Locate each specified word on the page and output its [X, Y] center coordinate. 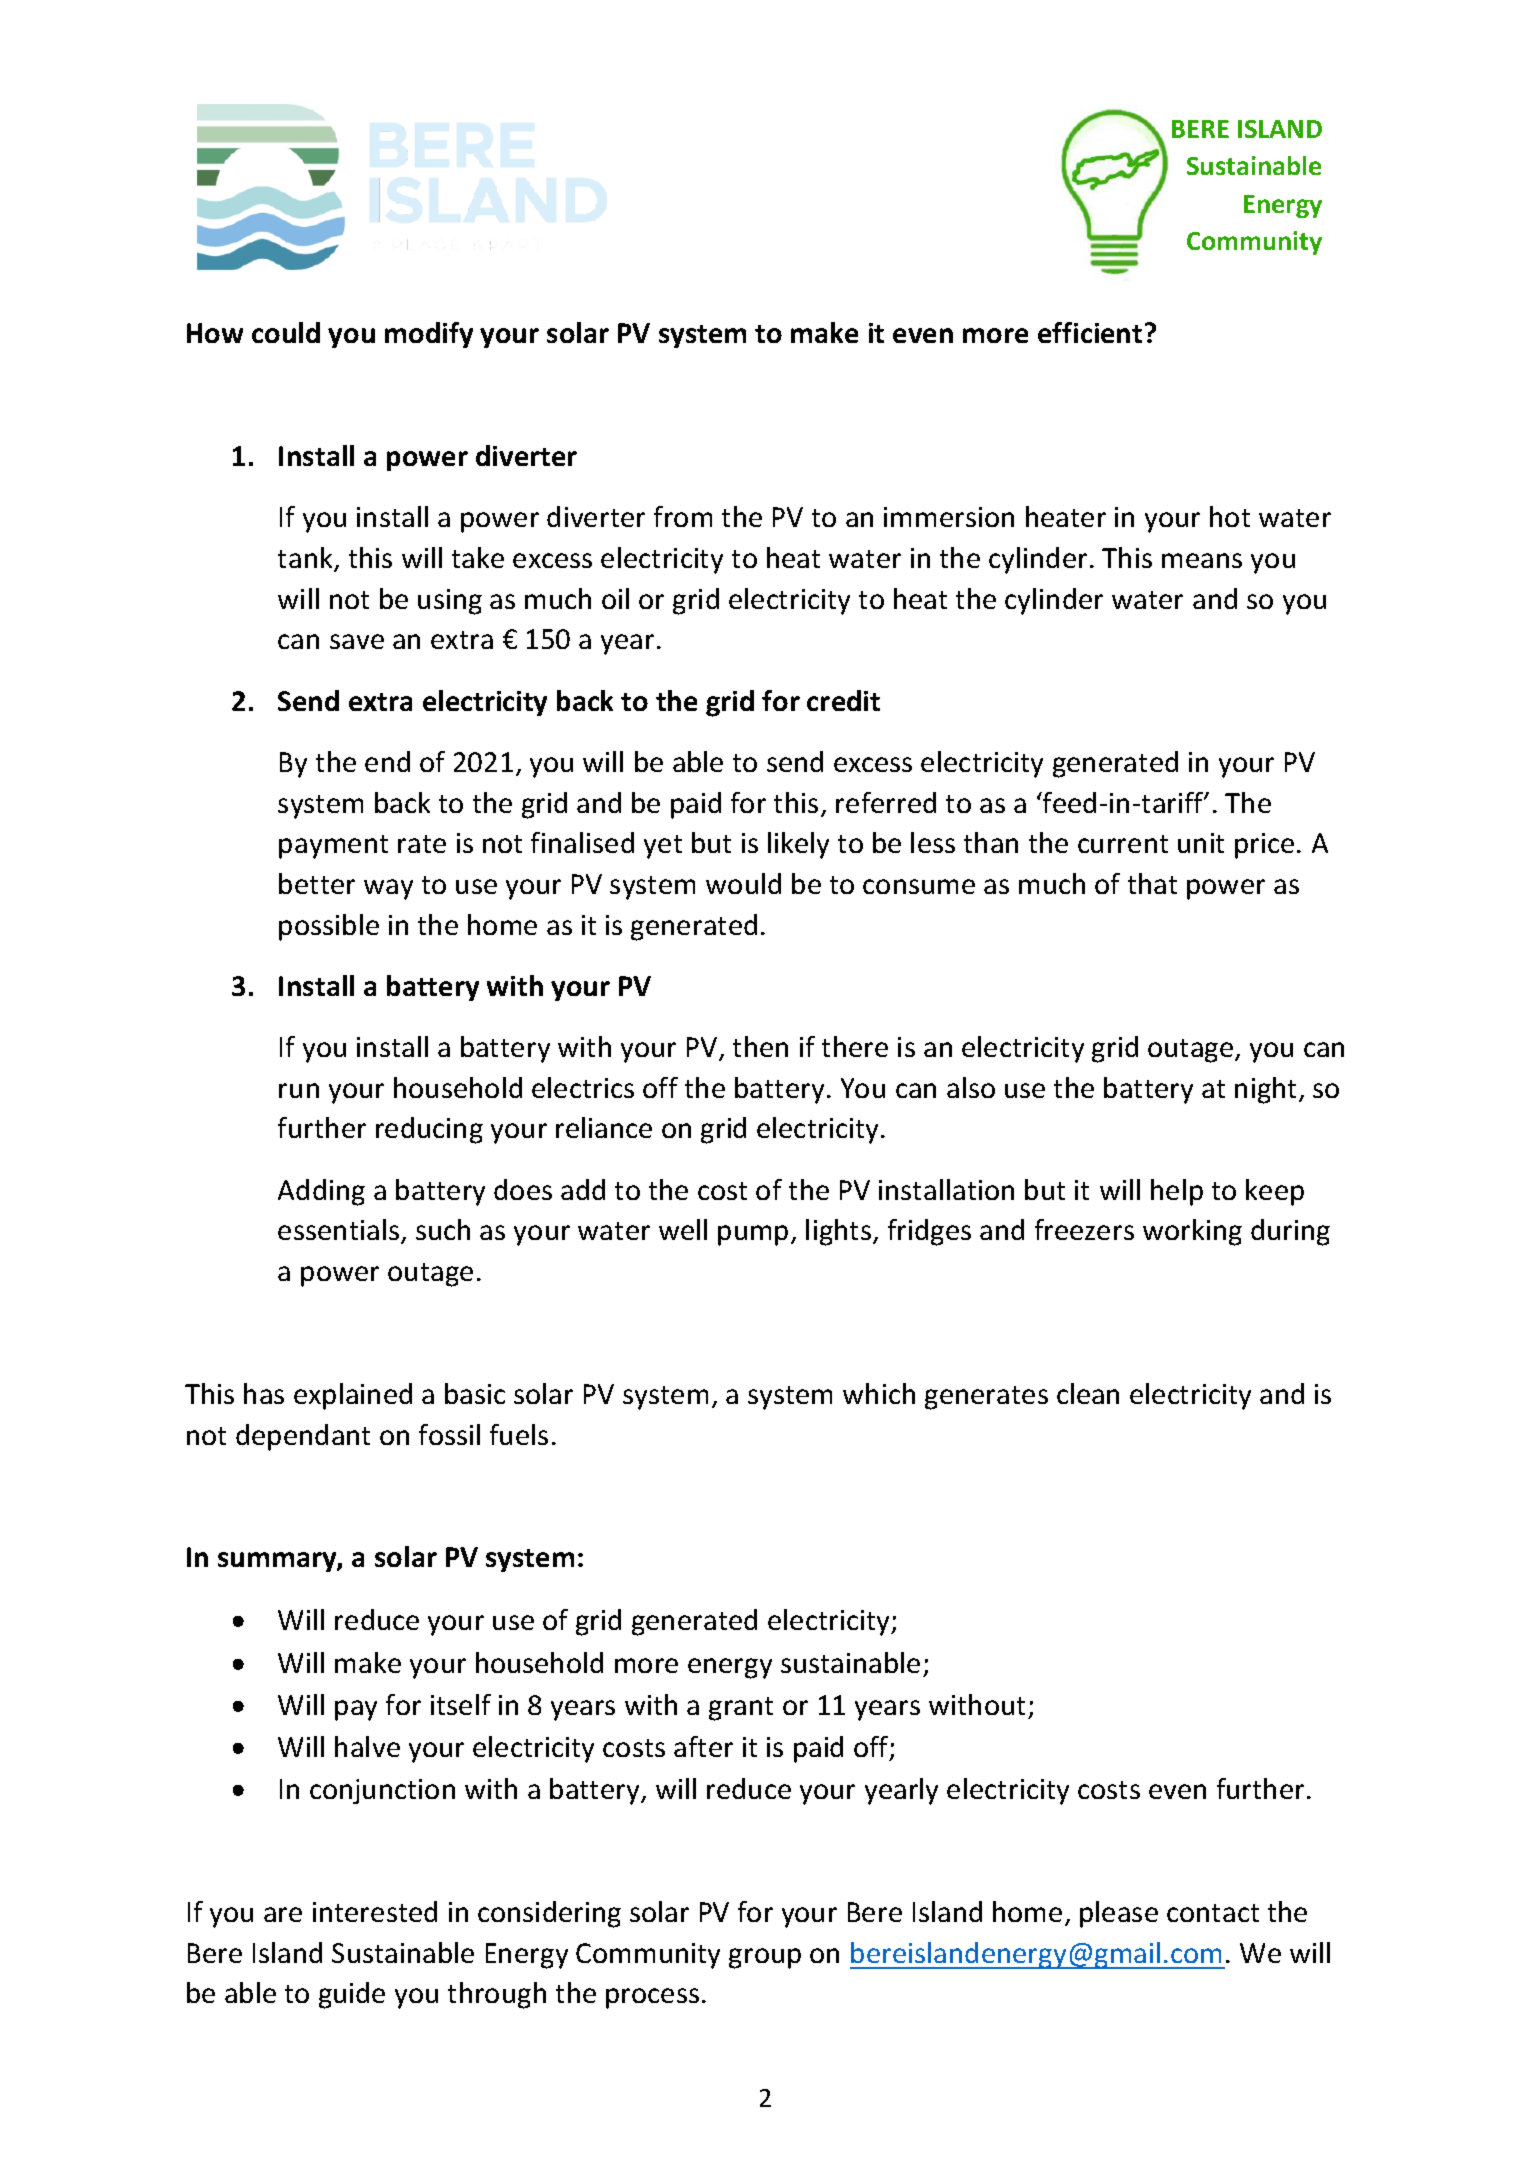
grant [741, 1709]
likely [798, 845]
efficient [1090, 332]
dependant [303, 1437]
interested [375, 1911]
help [1177, 1192]
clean [1088, 1393]
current [1123, 844]
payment [333, 847]
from [683, 516]
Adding [321, 1192]
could [286, 332]
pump [753, 1235]
